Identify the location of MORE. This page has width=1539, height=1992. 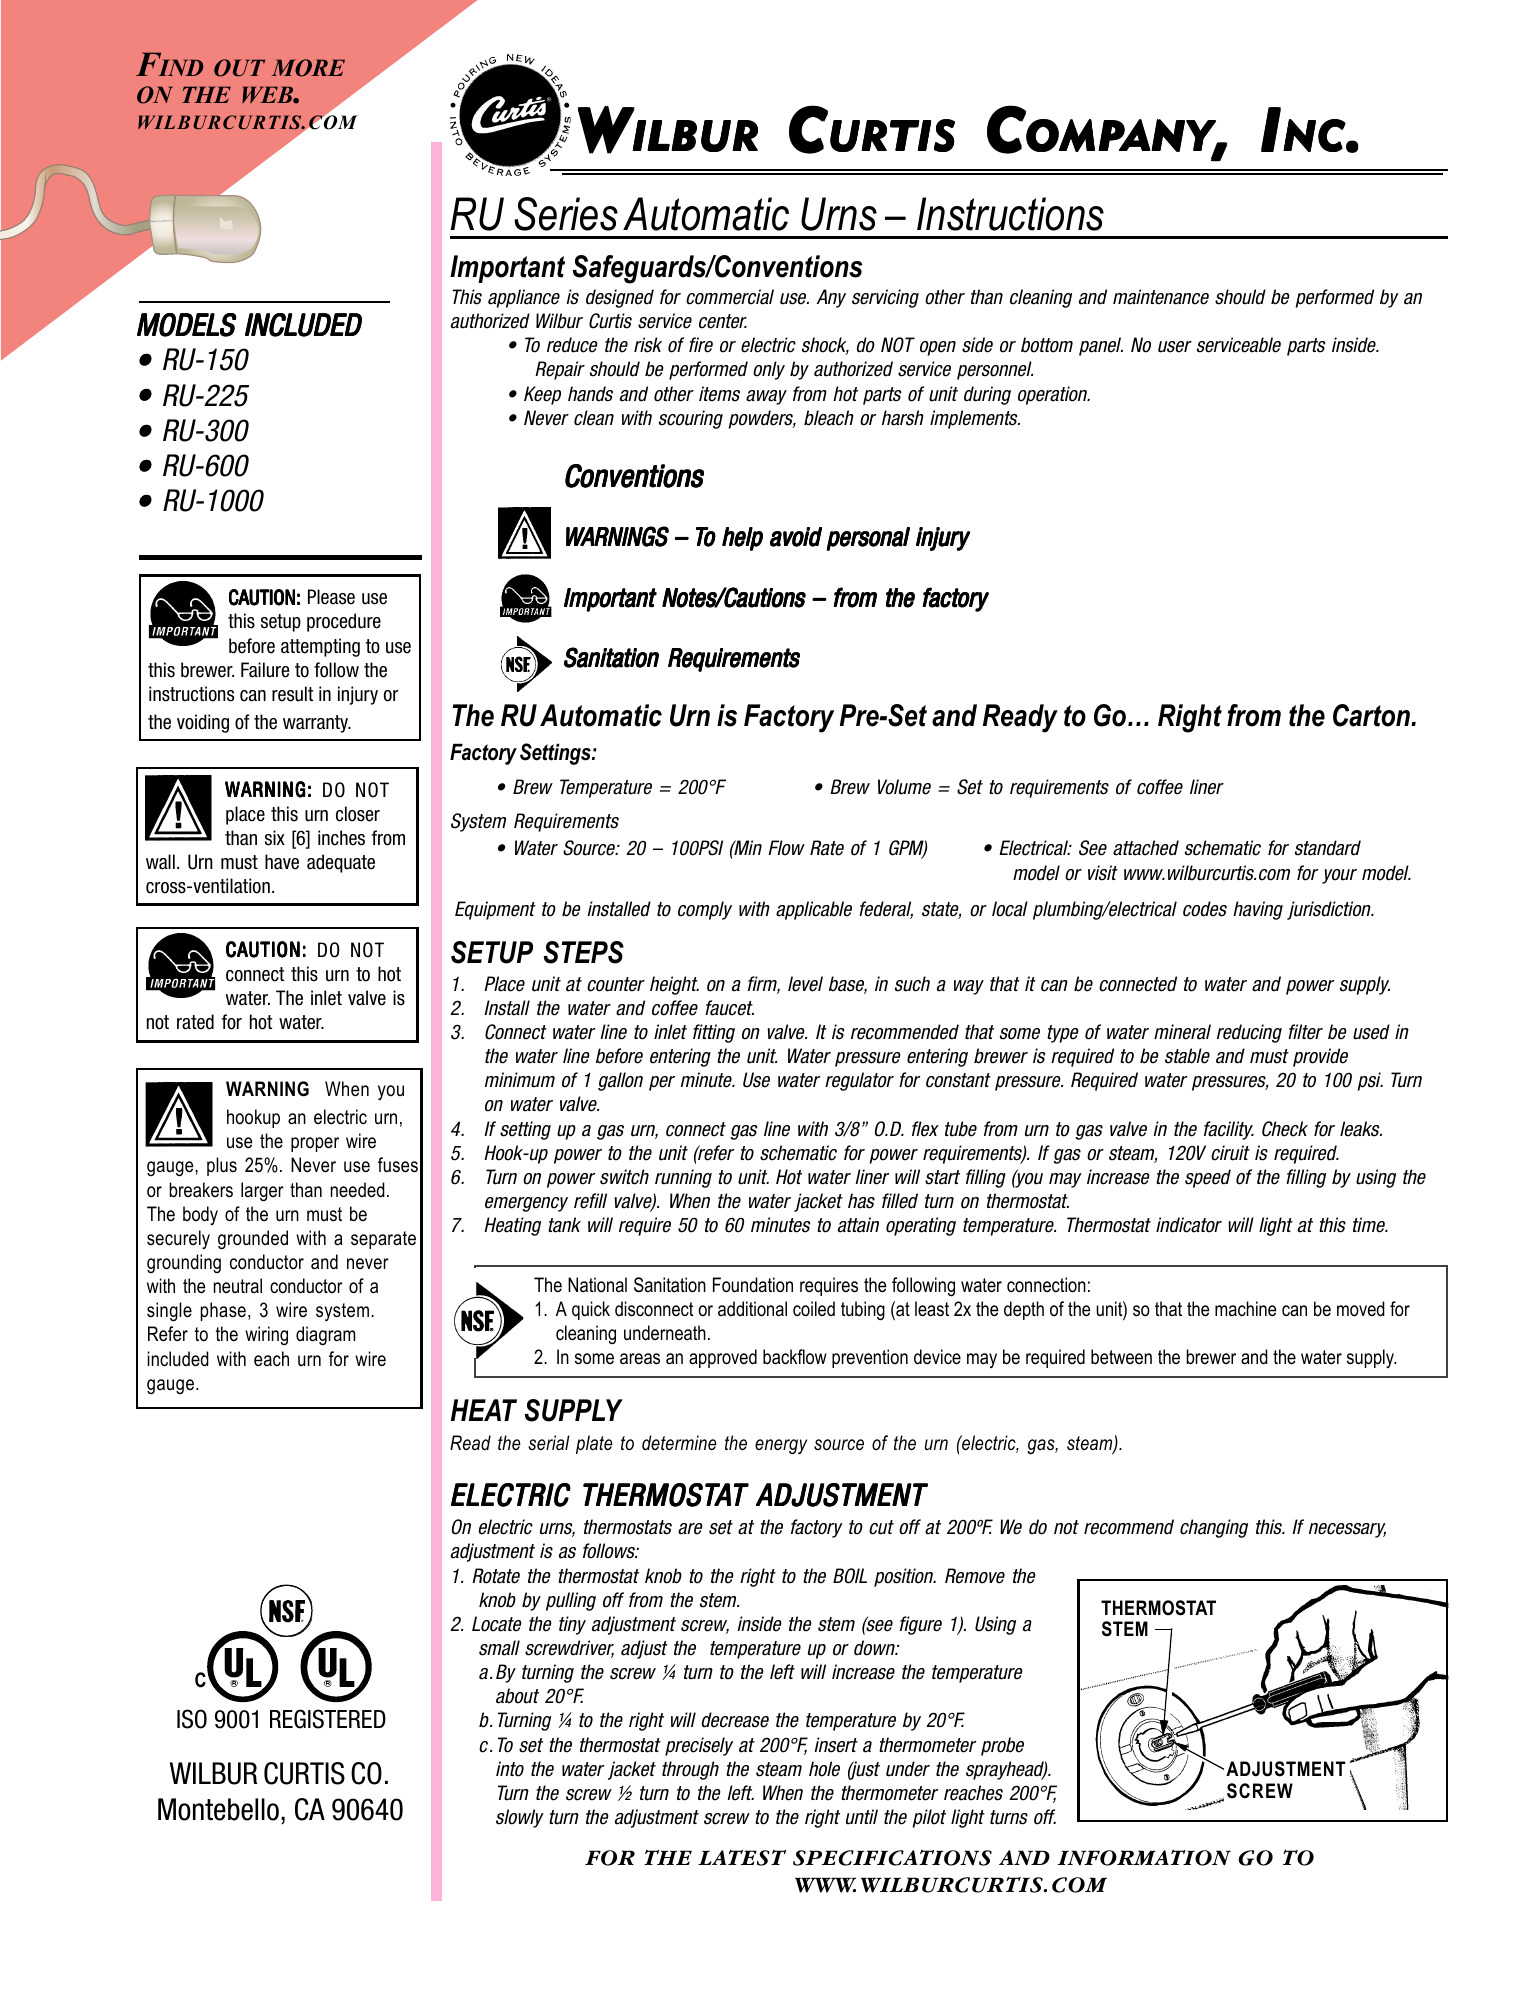
(308, 68).
